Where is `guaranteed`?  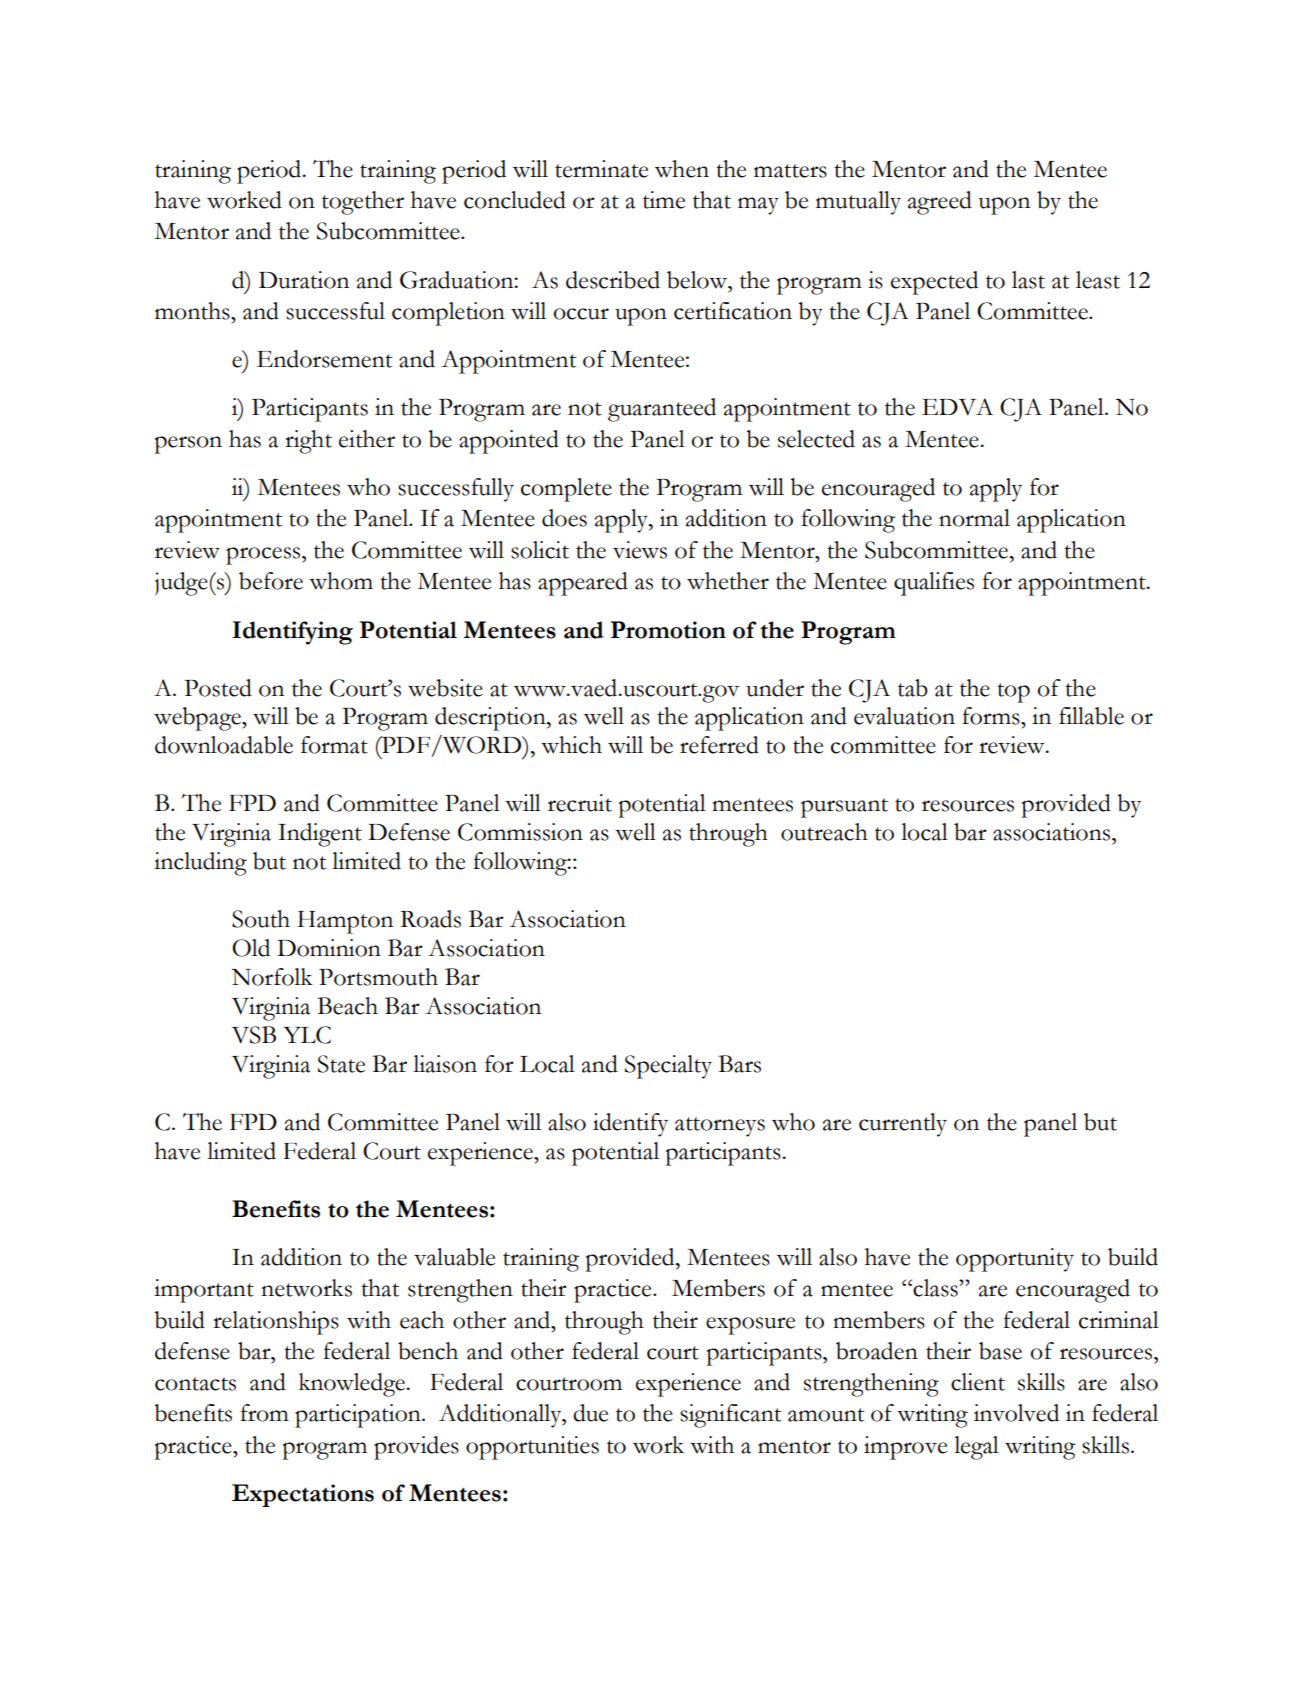
guaranteed is located at coordinates (662, 410).
